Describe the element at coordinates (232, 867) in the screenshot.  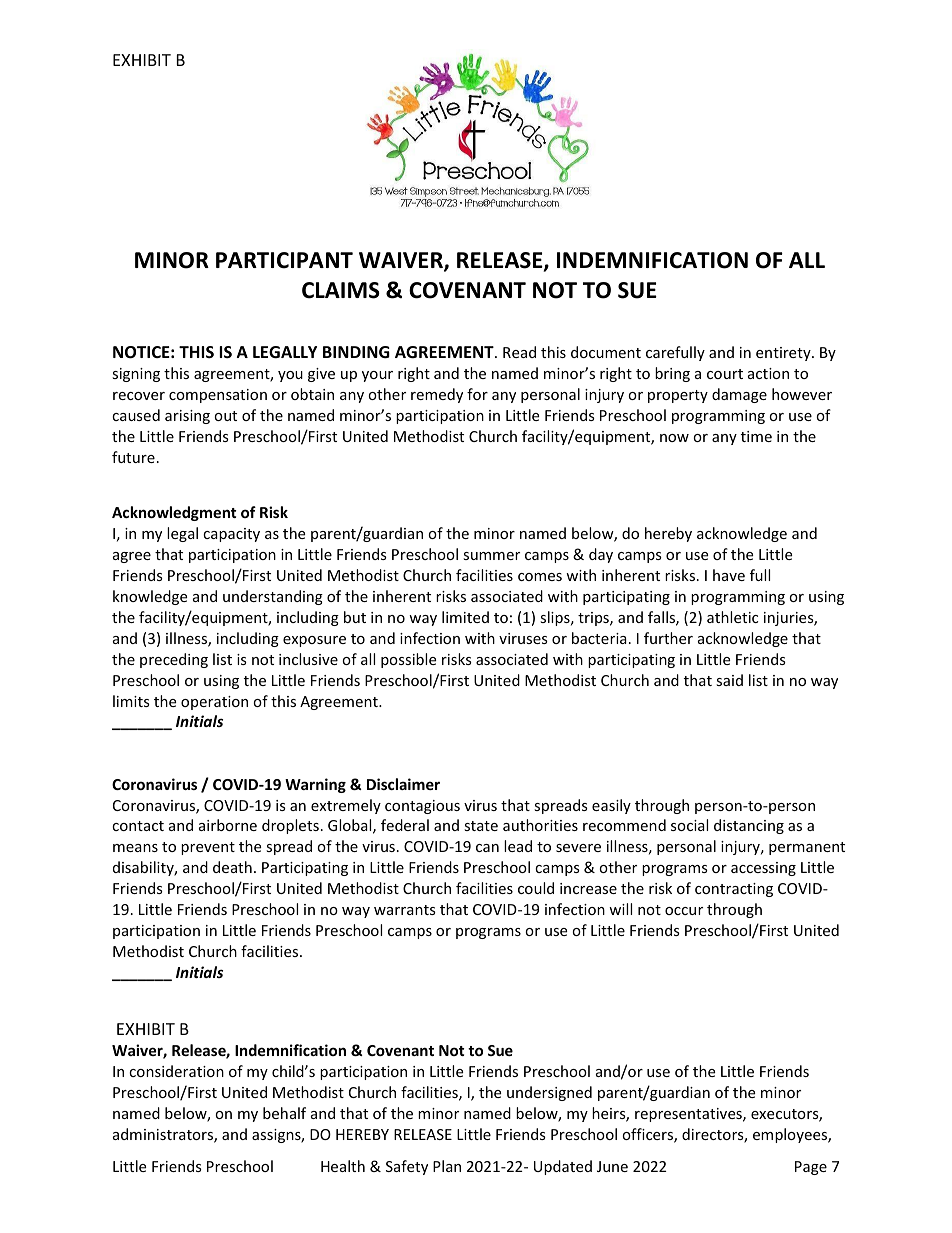
I see `death` at that location.
